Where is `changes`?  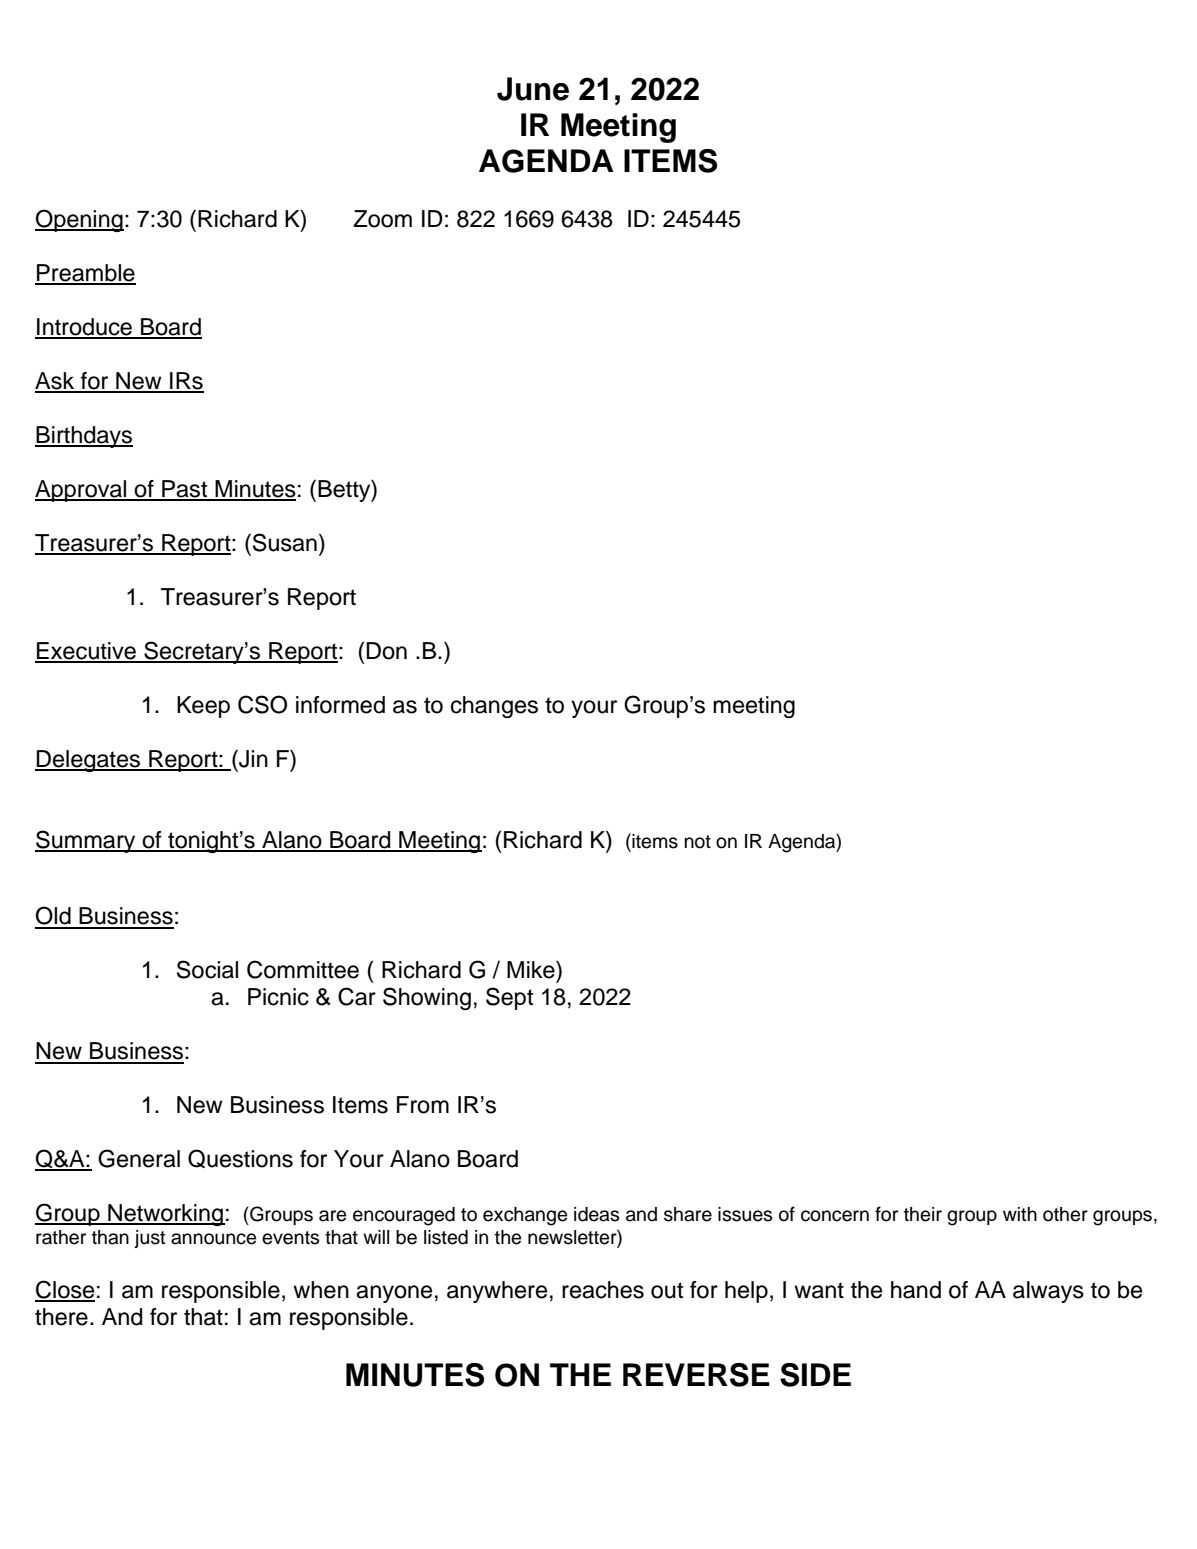
changes is located at coordinates (494, 707).
